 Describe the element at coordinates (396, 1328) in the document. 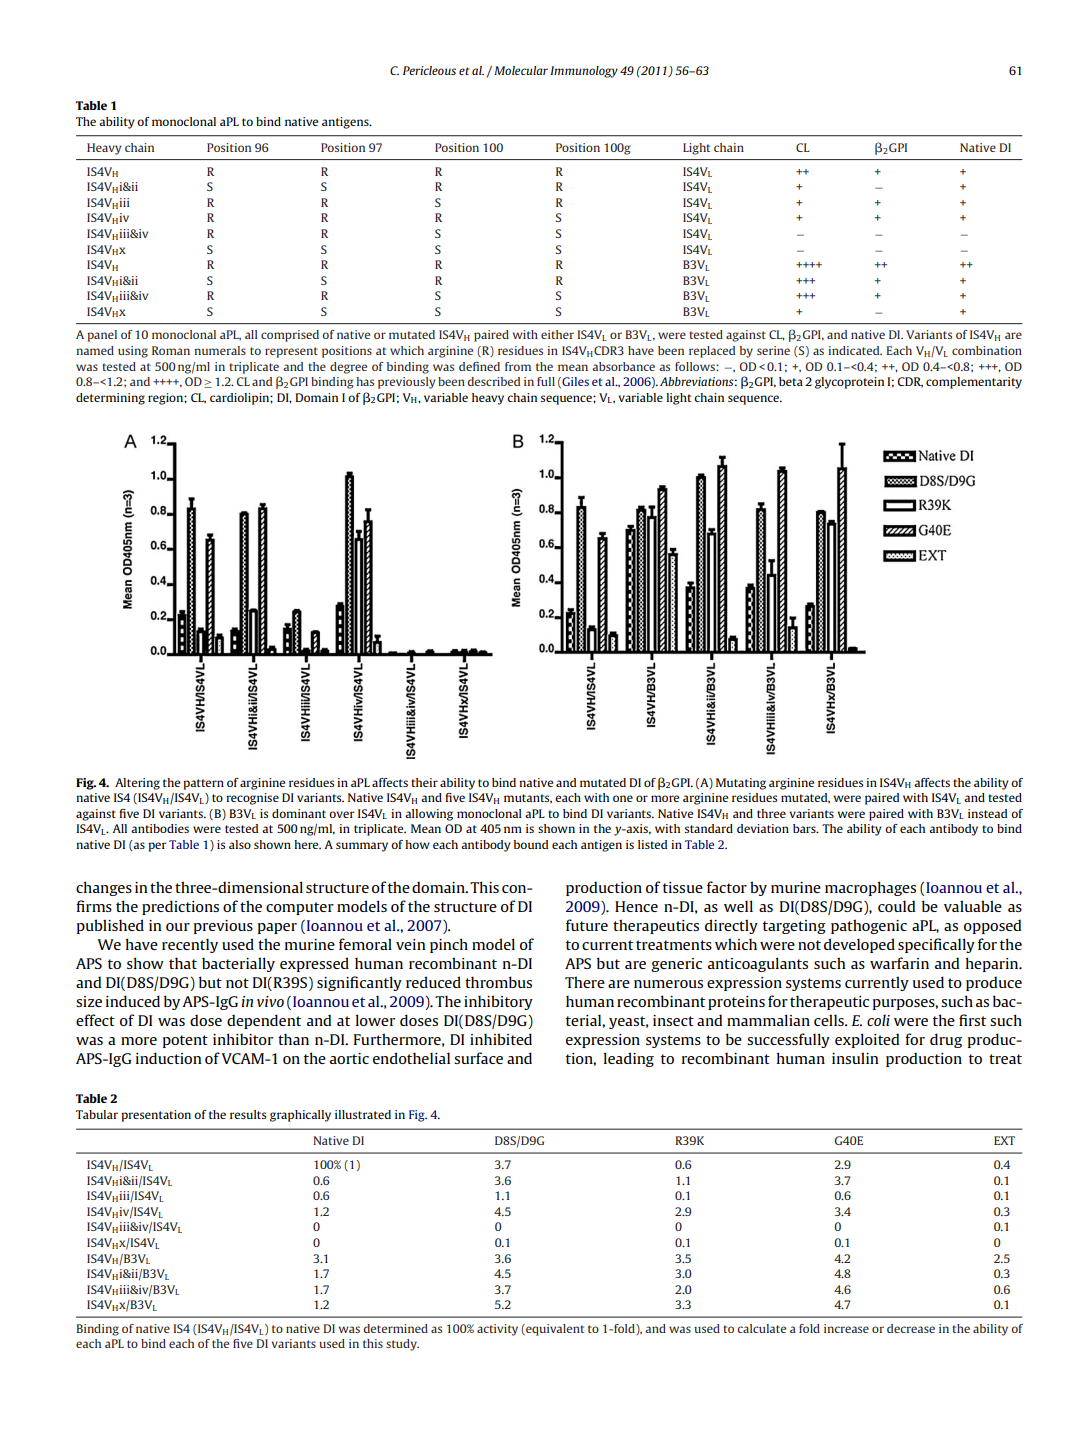

I see `determined` at that location.
